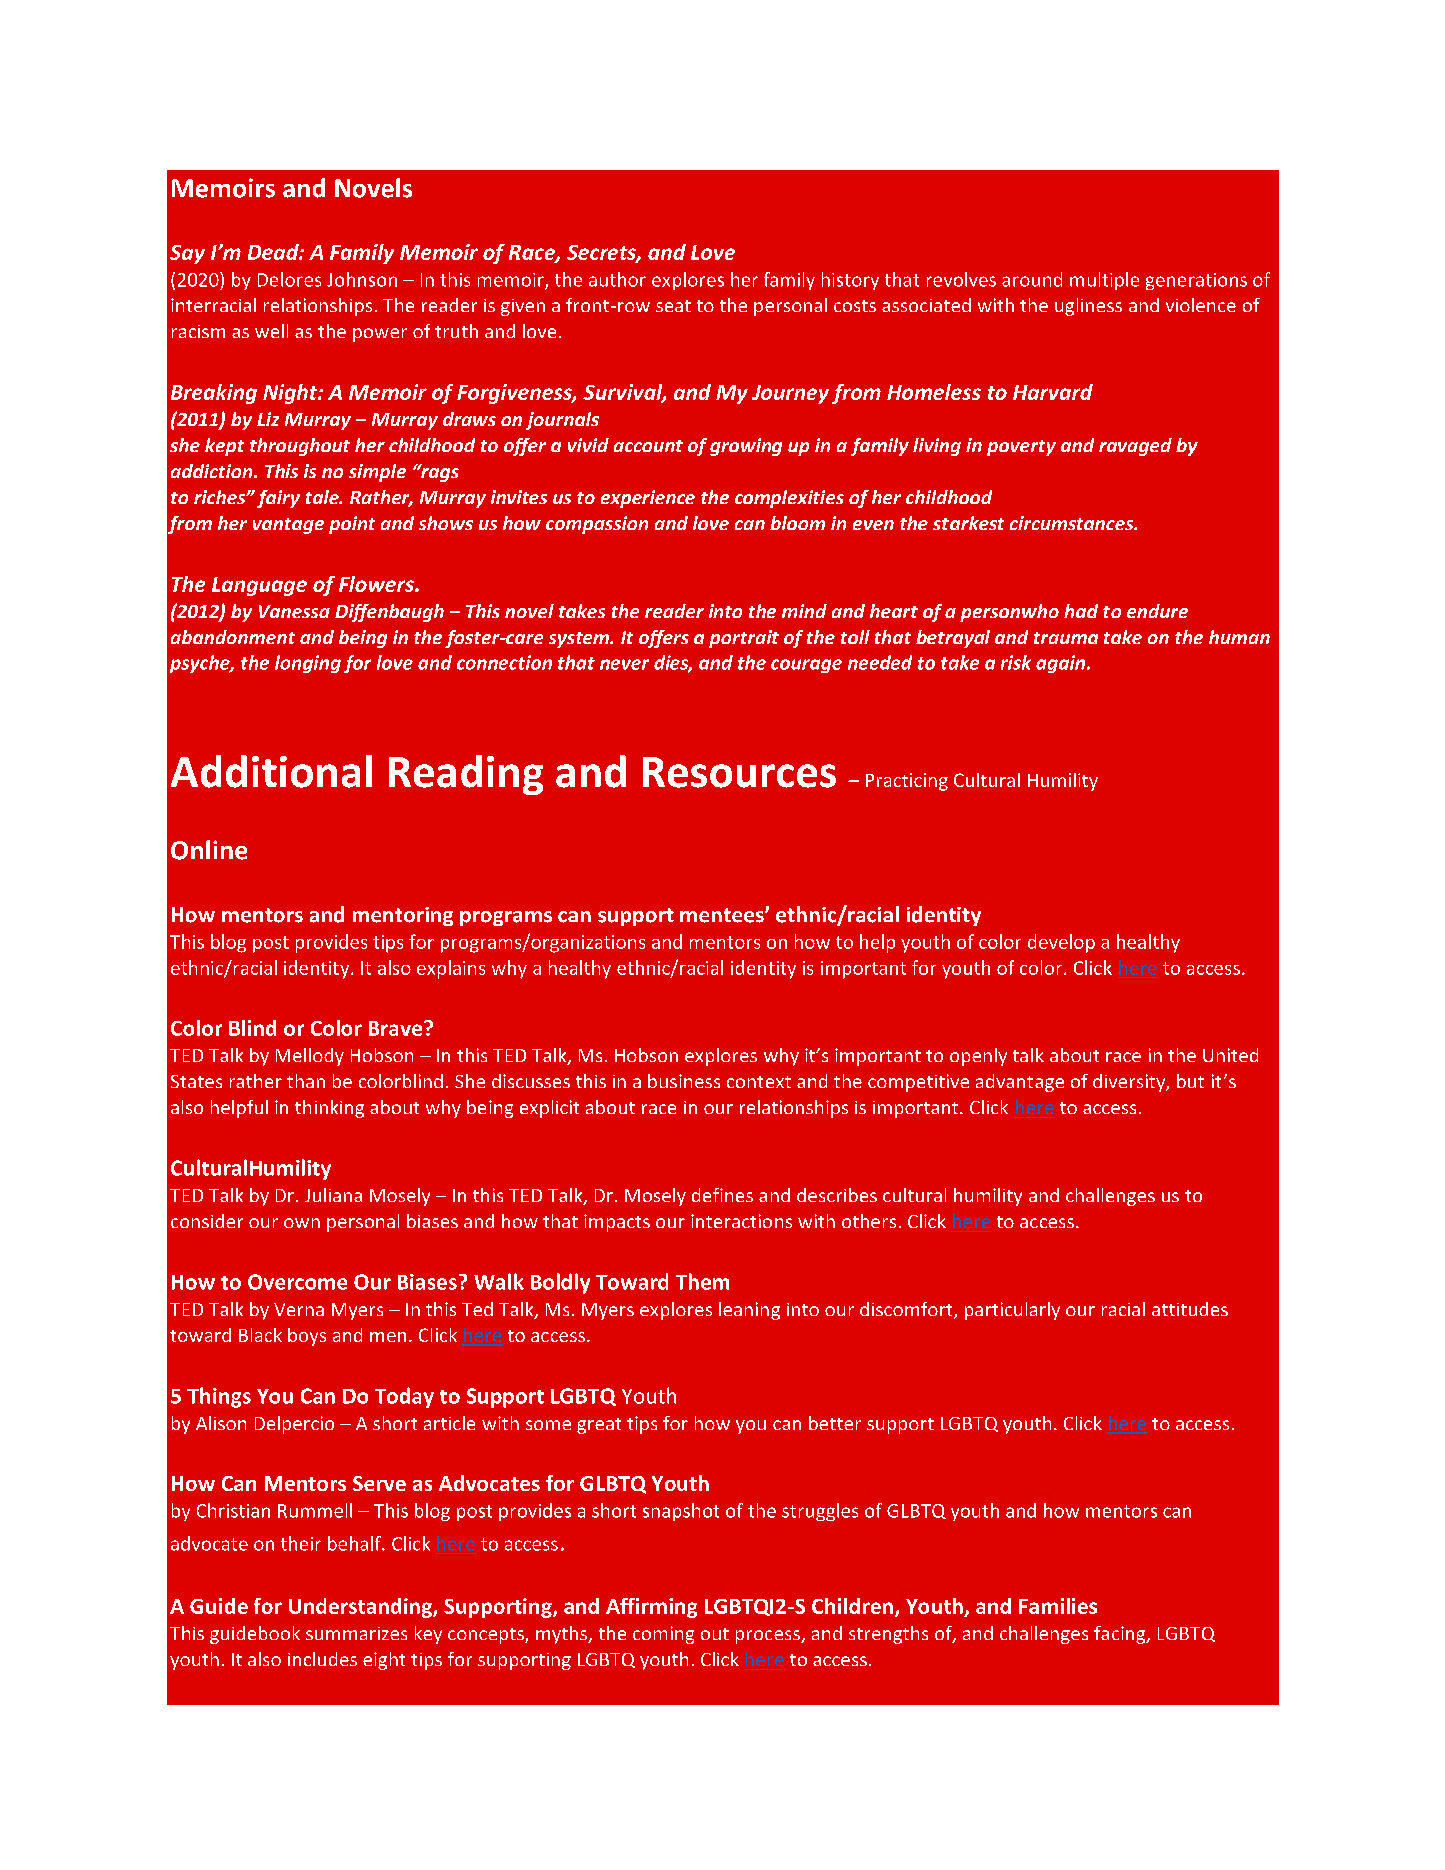 This page has height=1870, width=1445. What do you see at coordinates (673, 306) in the page?
I see `seat` at bounding box center [673, 306].
